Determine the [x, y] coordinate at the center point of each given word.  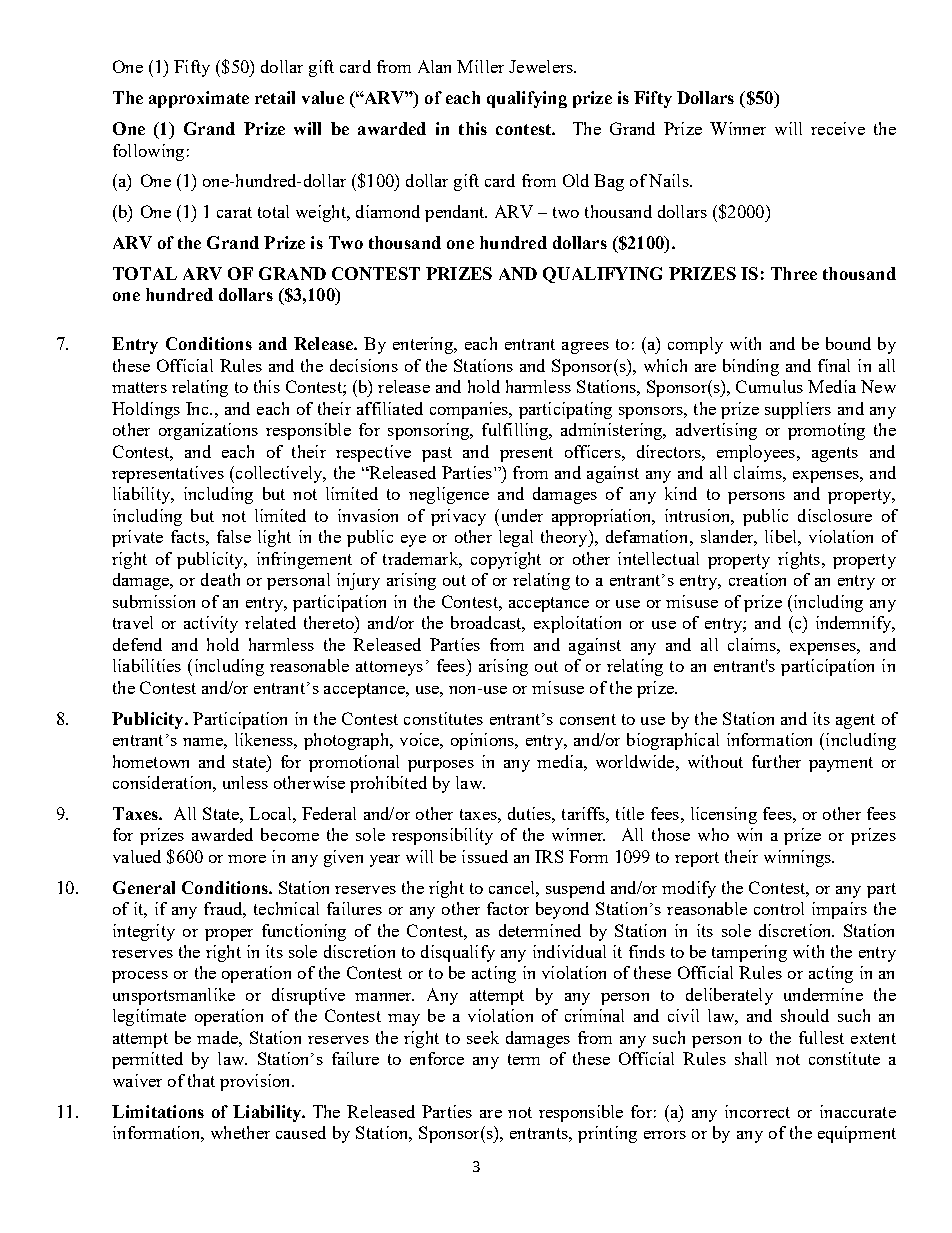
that [201, 1080]
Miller [480, 66]
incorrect [757, 1111]
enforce [437, 1058]
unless [245, 782]
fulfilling [516, 431]
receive [838, 128]
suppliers [798, 410]
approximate [199, 99]
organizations [208, 431]
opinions [483, 741]
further [776, 761]
